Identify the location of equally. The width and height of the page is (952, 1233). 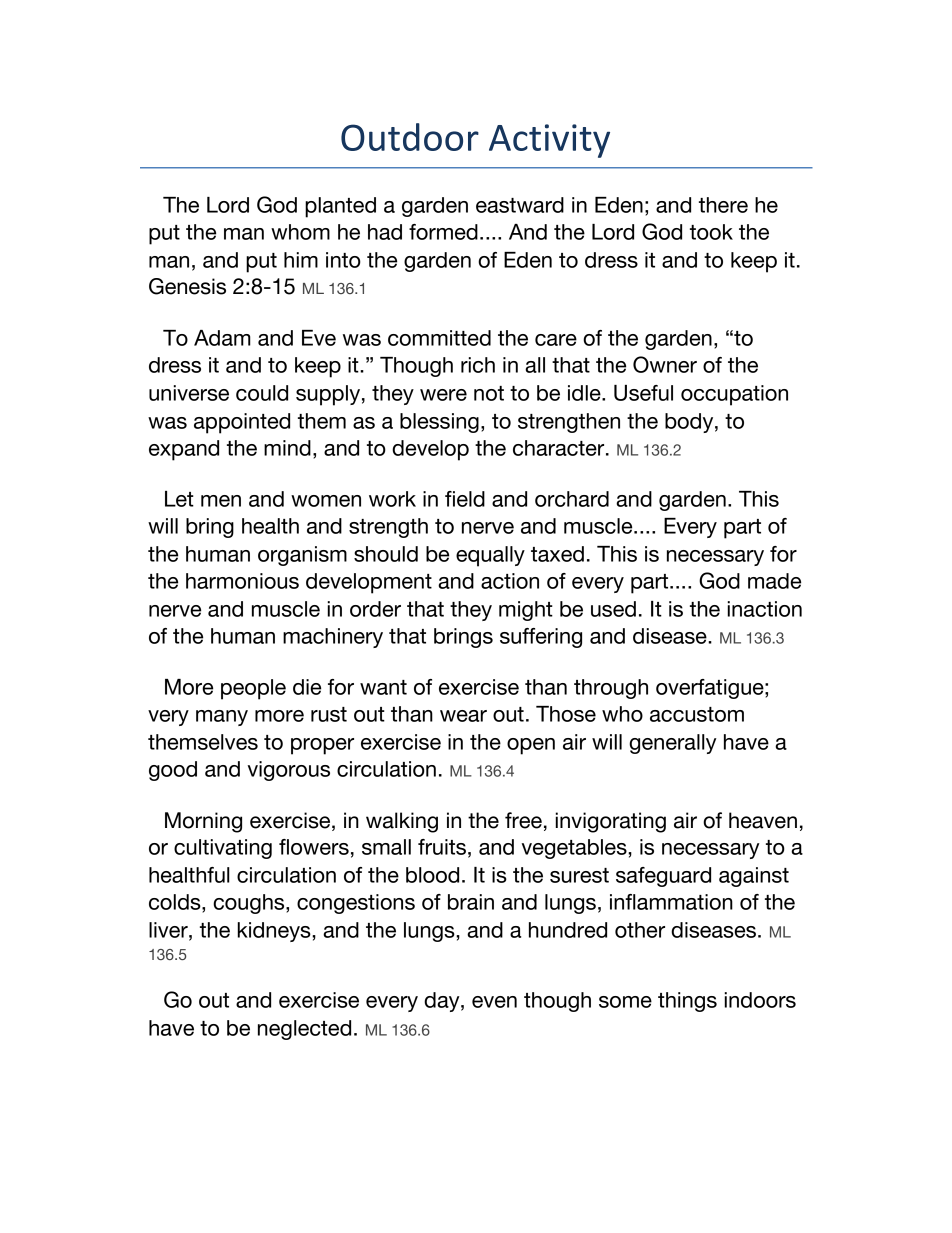
(490, 556).
